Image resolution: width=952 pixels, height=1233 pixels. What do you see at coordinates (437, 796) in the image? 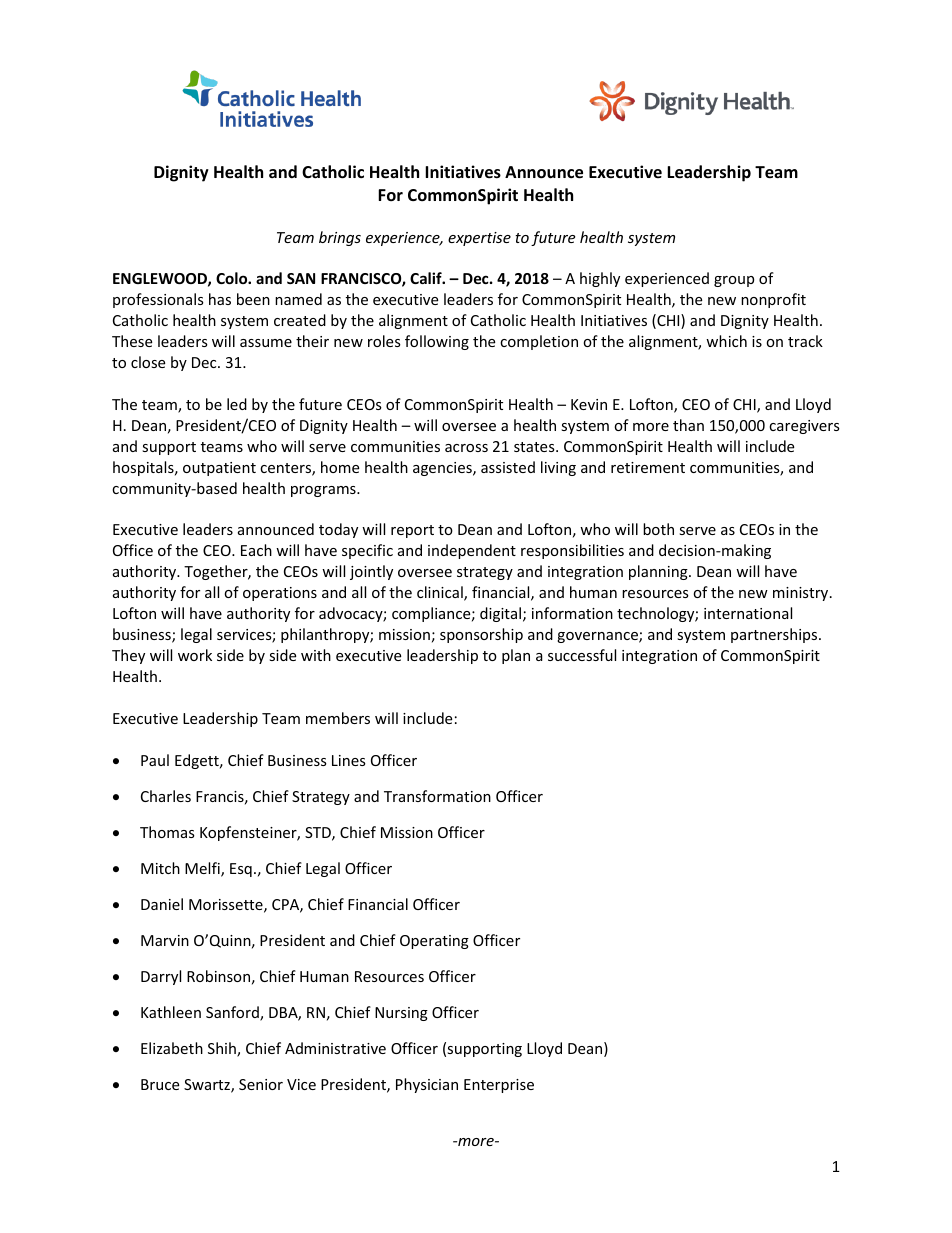
I see `Transformation` at bounding box center [437, 796].
